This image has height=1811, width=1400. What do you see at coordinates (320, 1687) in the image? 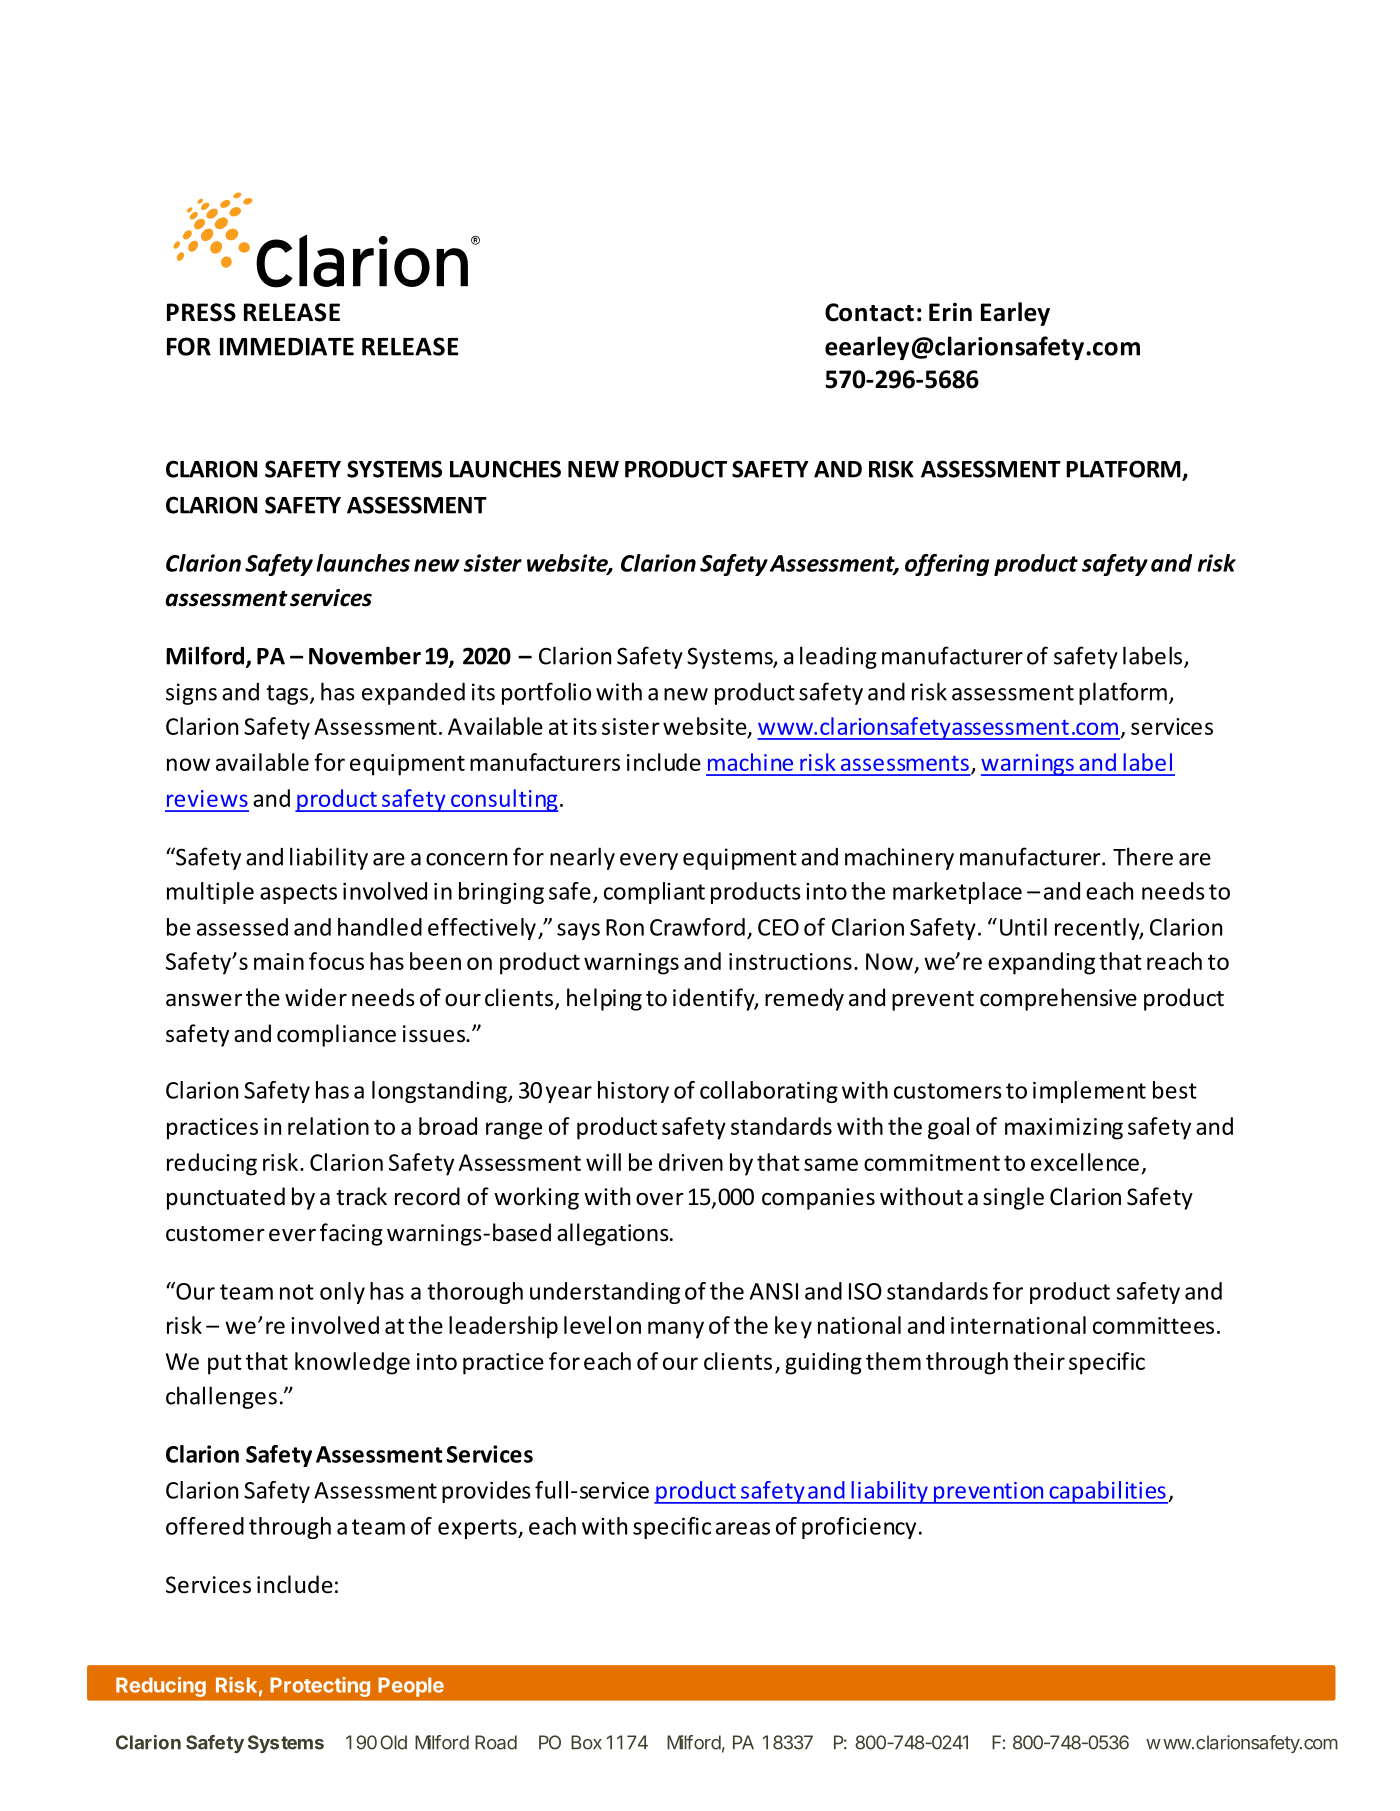
I see `Protecting` at bounding box center [320, 1687].
